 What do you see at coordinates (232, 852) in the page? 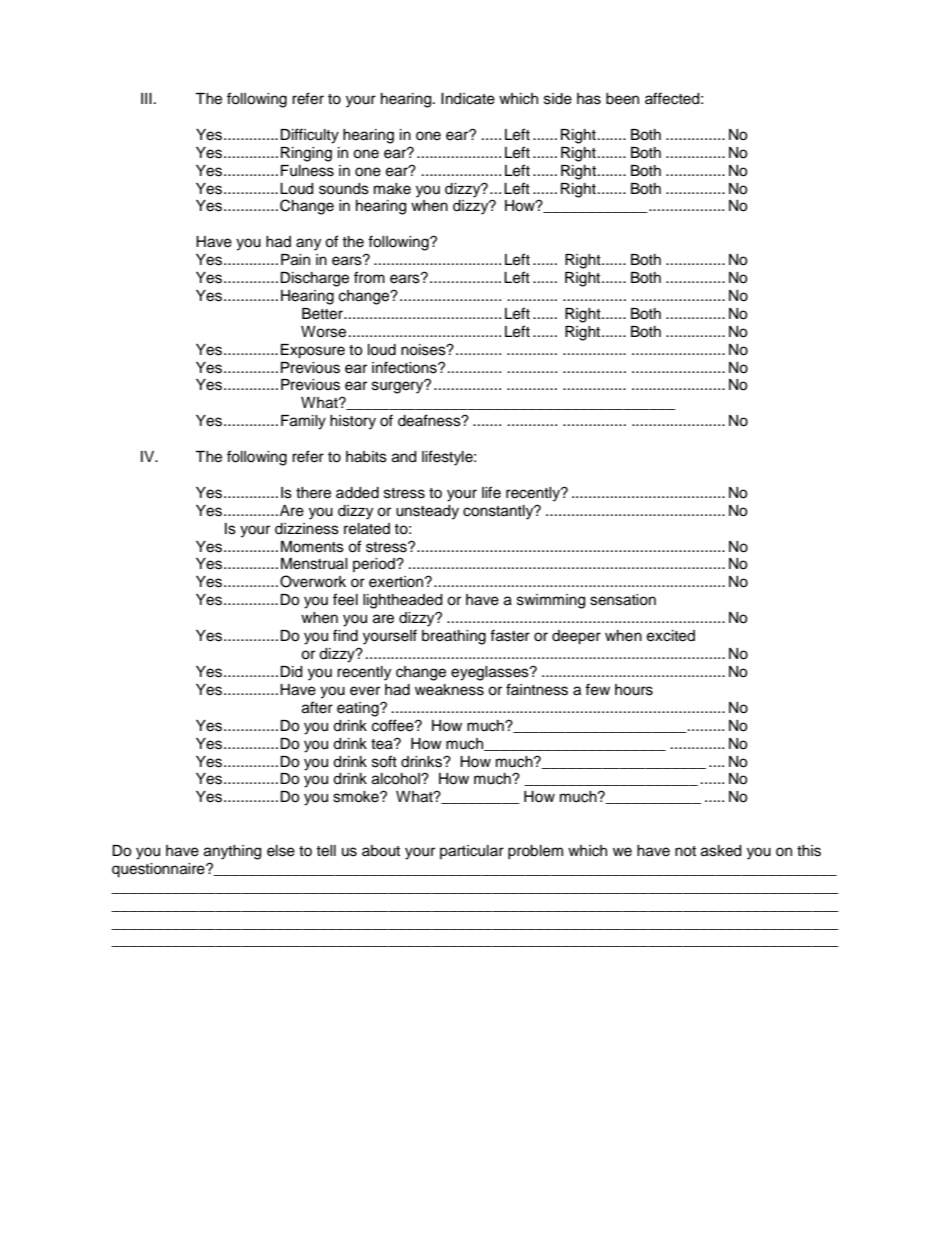
I see `anything` at bounding box center [232, 852].
